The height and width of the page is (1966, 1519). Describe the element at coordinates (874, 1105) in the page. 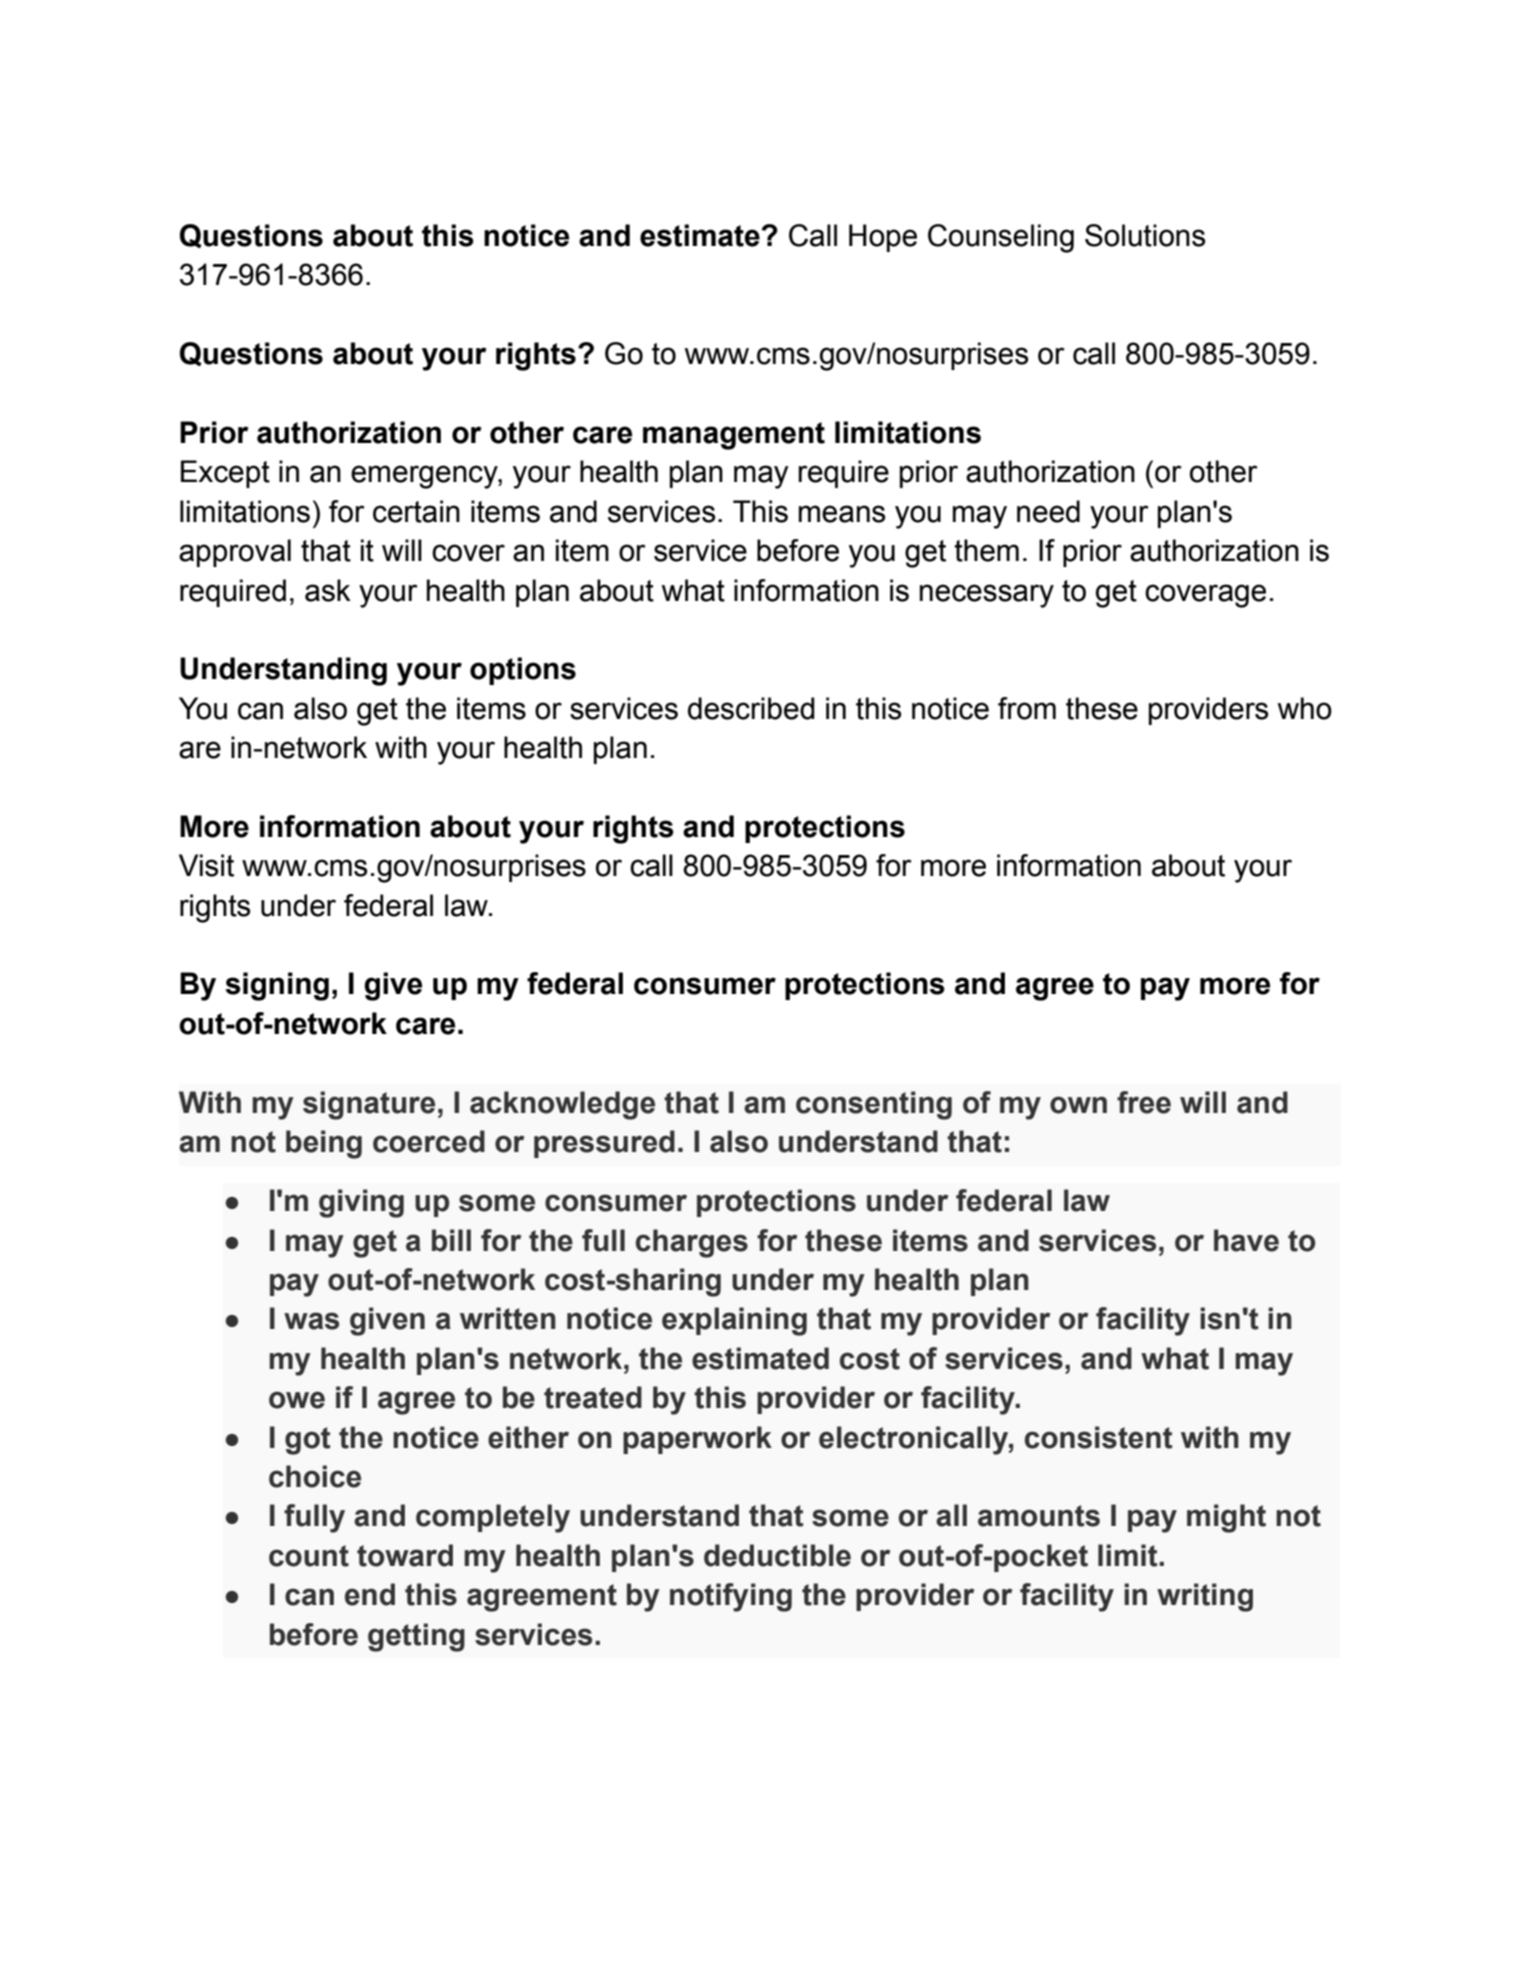

I see `consenting` at that location.
